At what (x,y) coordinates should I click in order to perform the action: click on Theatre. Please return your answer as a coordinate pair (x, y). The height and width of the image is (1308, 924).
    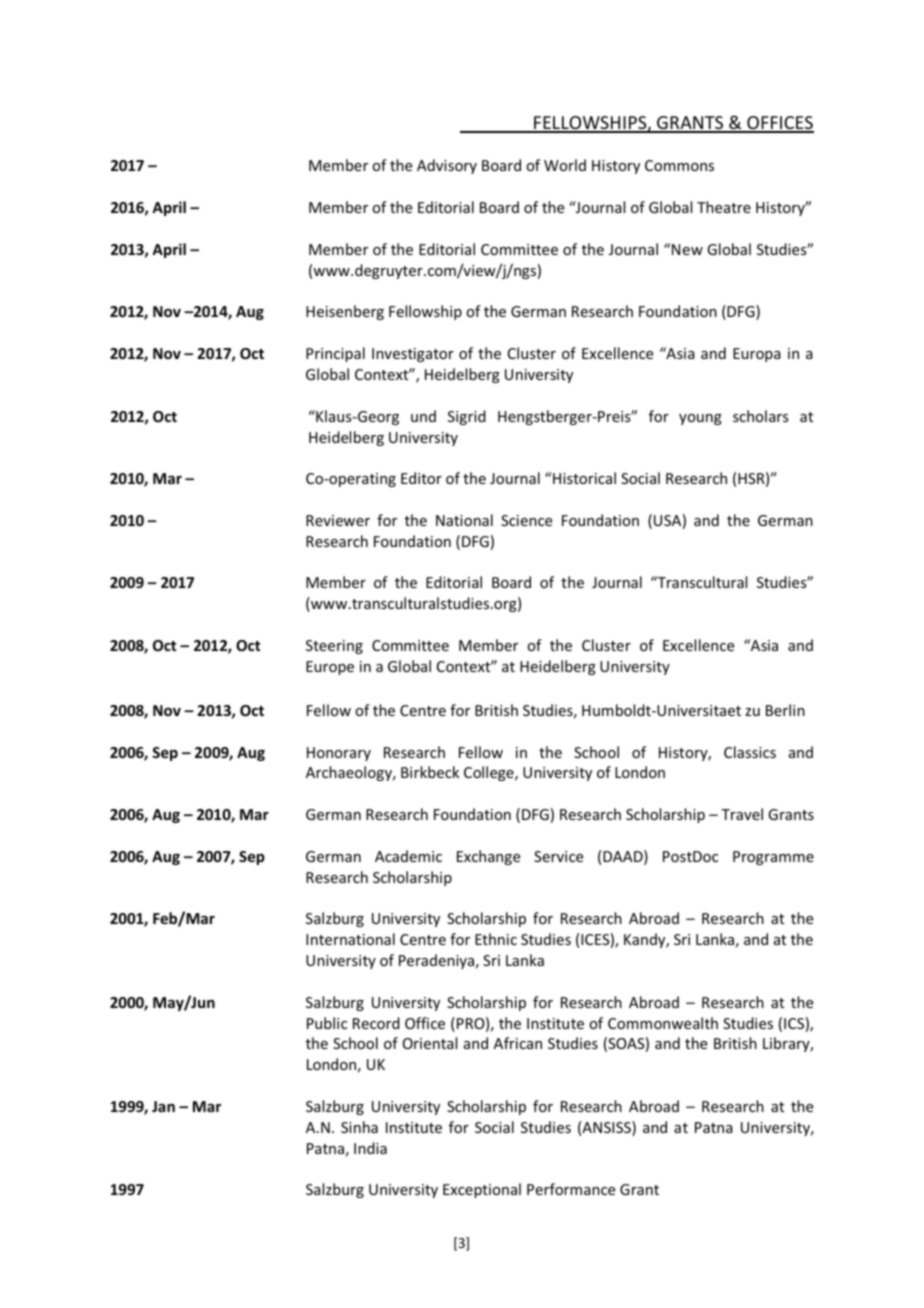
    Looking at the image, I should click on (724, 207).
